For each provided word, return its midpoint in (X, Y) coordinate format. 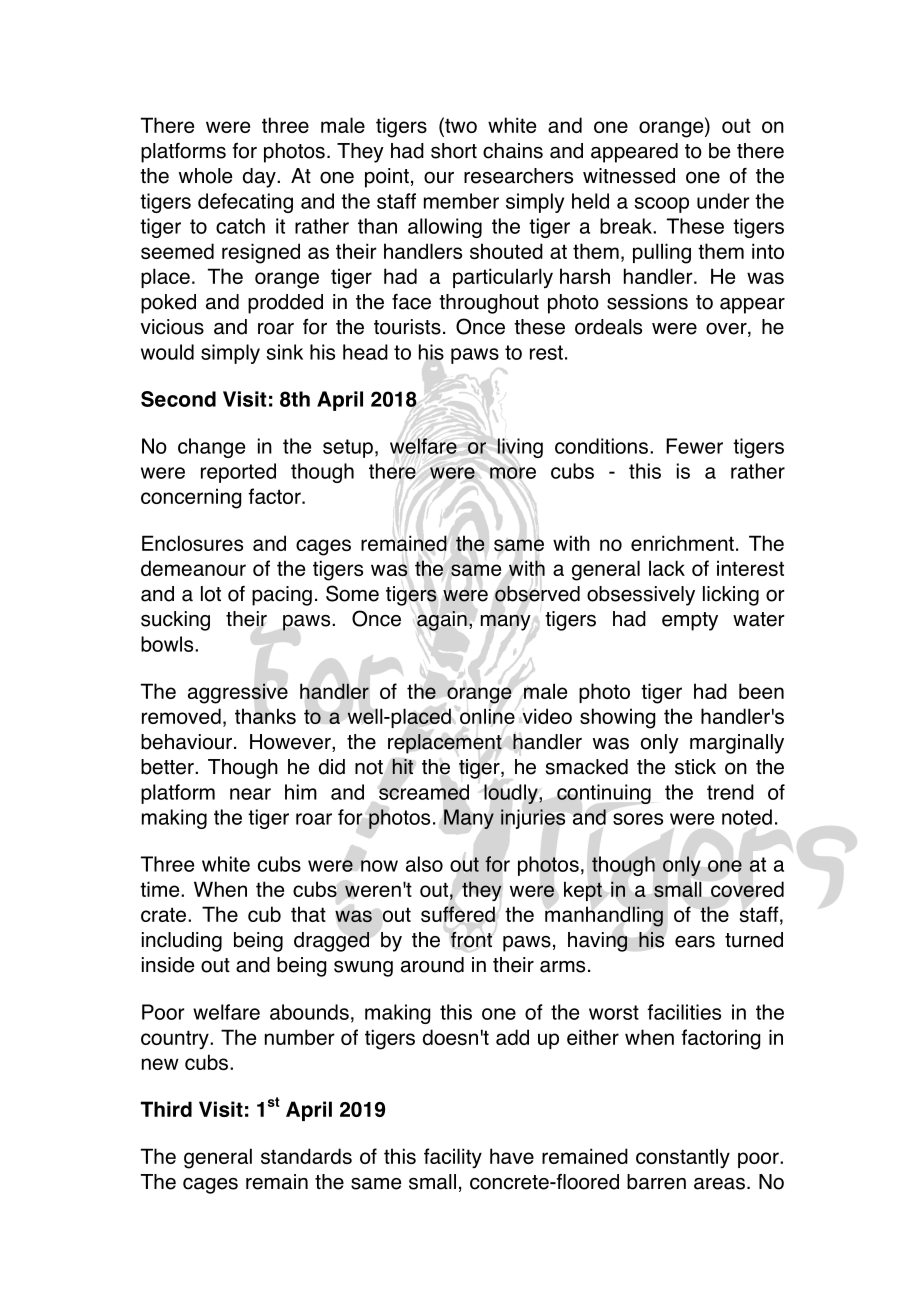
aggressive (238, 693)
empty (690, 621)
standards (306, 1156)
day (260, 178)
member (461, 201)
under (723, 201)
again (442, 621)
